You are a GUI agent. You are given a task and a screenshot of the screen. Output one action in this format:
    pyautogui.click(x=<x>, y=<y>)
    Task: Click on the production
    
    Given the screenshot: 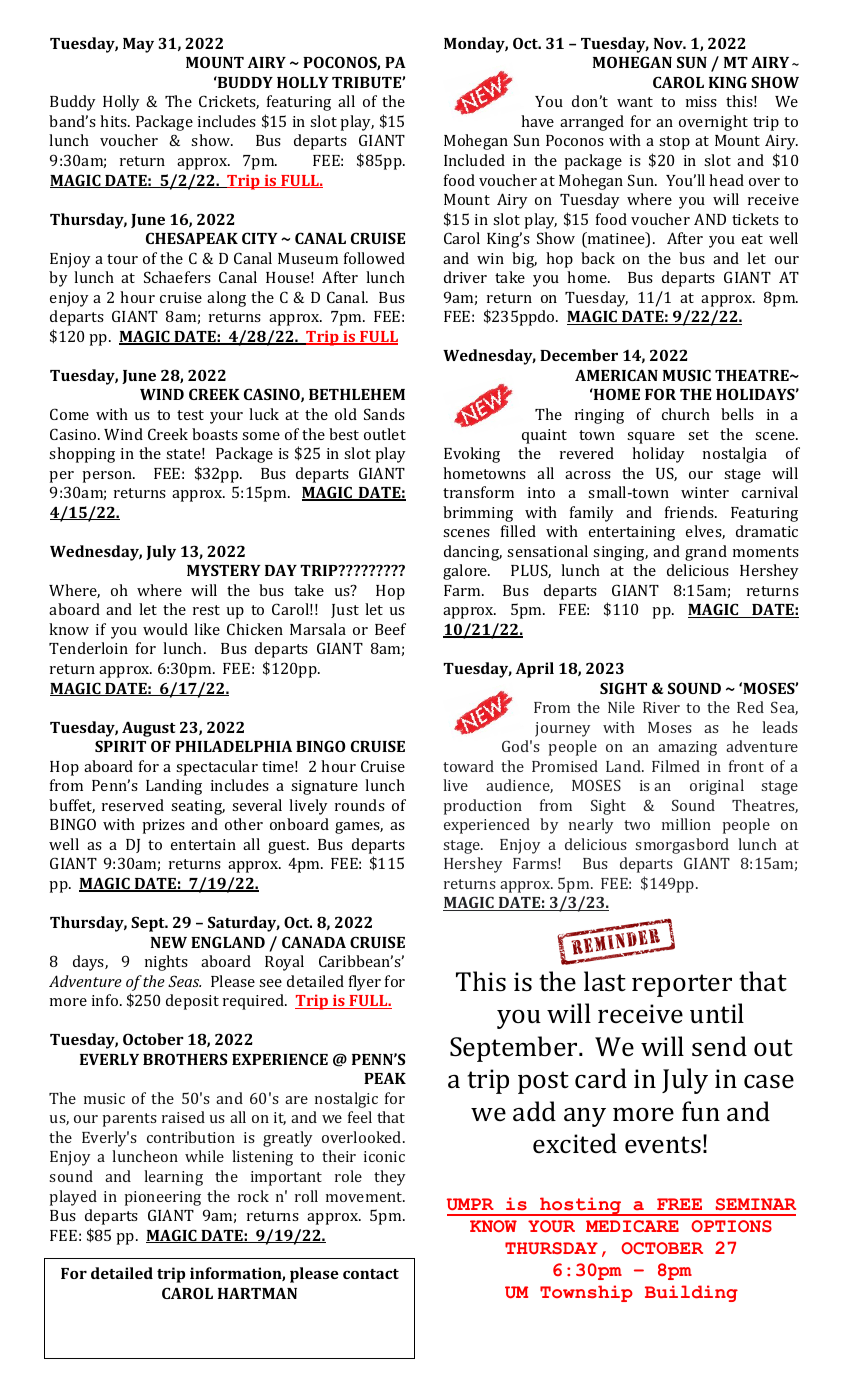 What is the action you would take?
    pyautogui.click(x=483, y=807)
